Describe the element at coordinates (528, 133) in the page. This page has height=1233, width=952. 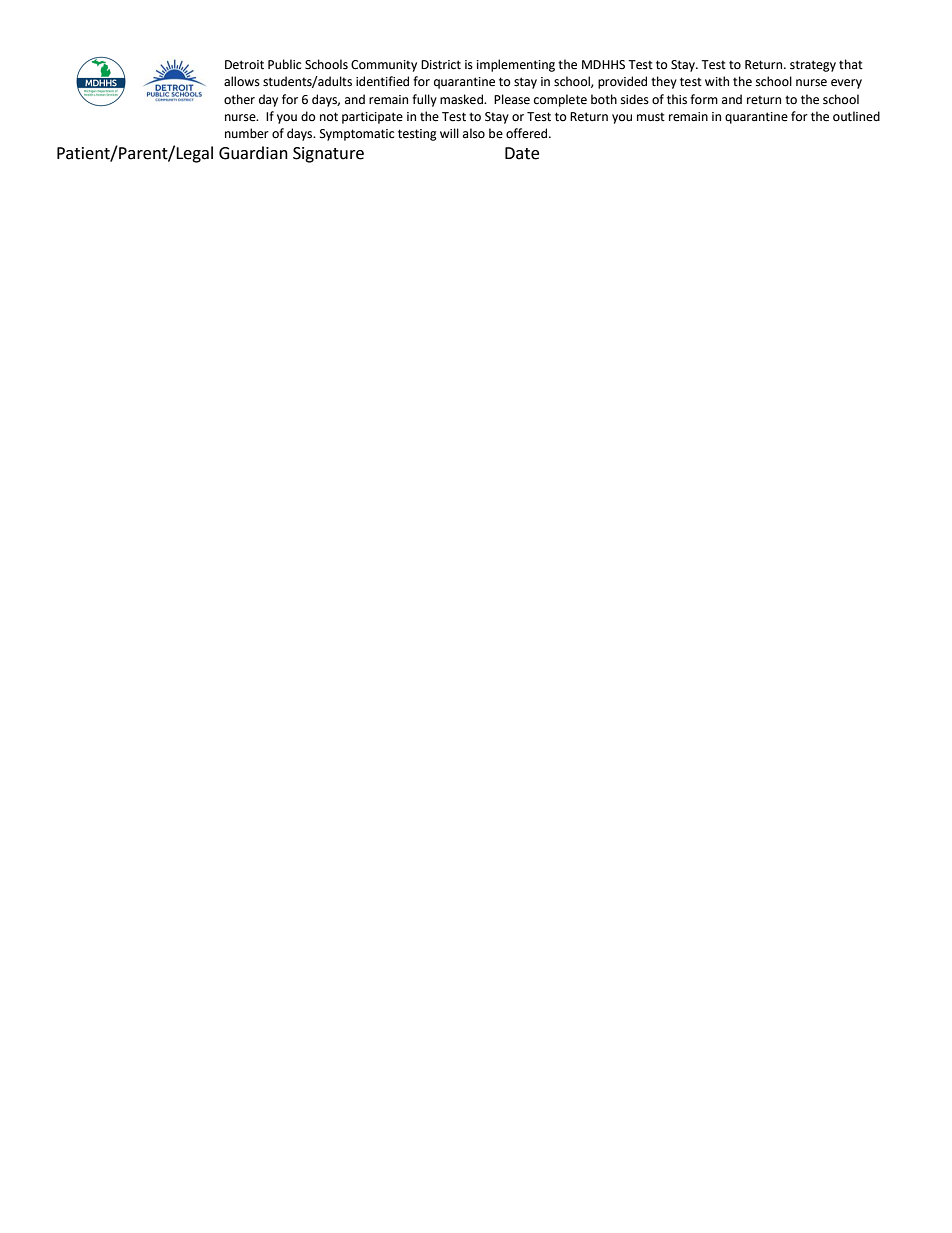
I see `offered` at that location.
